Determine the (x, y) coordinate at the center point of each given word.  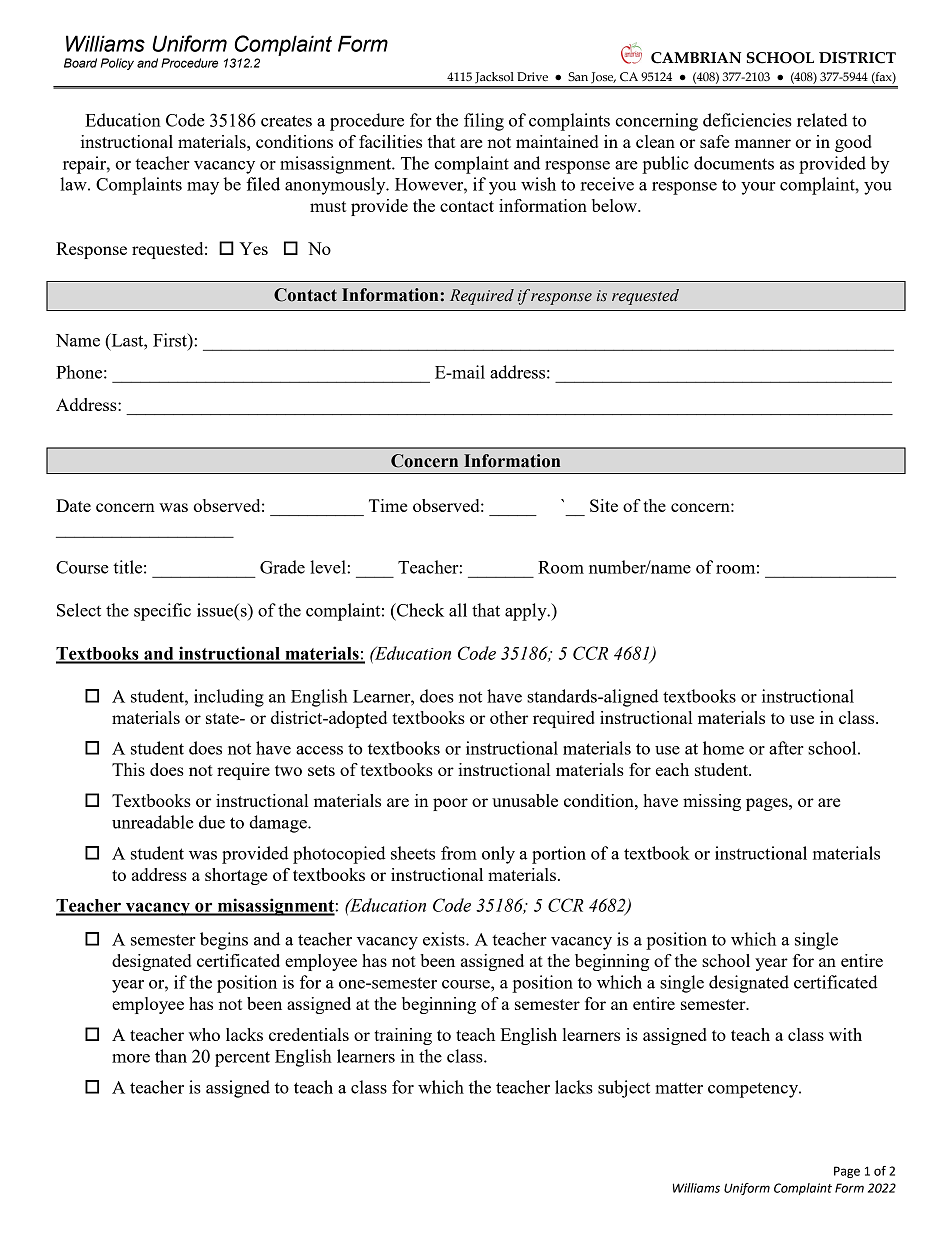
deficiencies (747, 120)
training (403, 1036)
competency (754, 1090)
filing (484, 122)
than (171, 1056)
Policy (117, 64)
